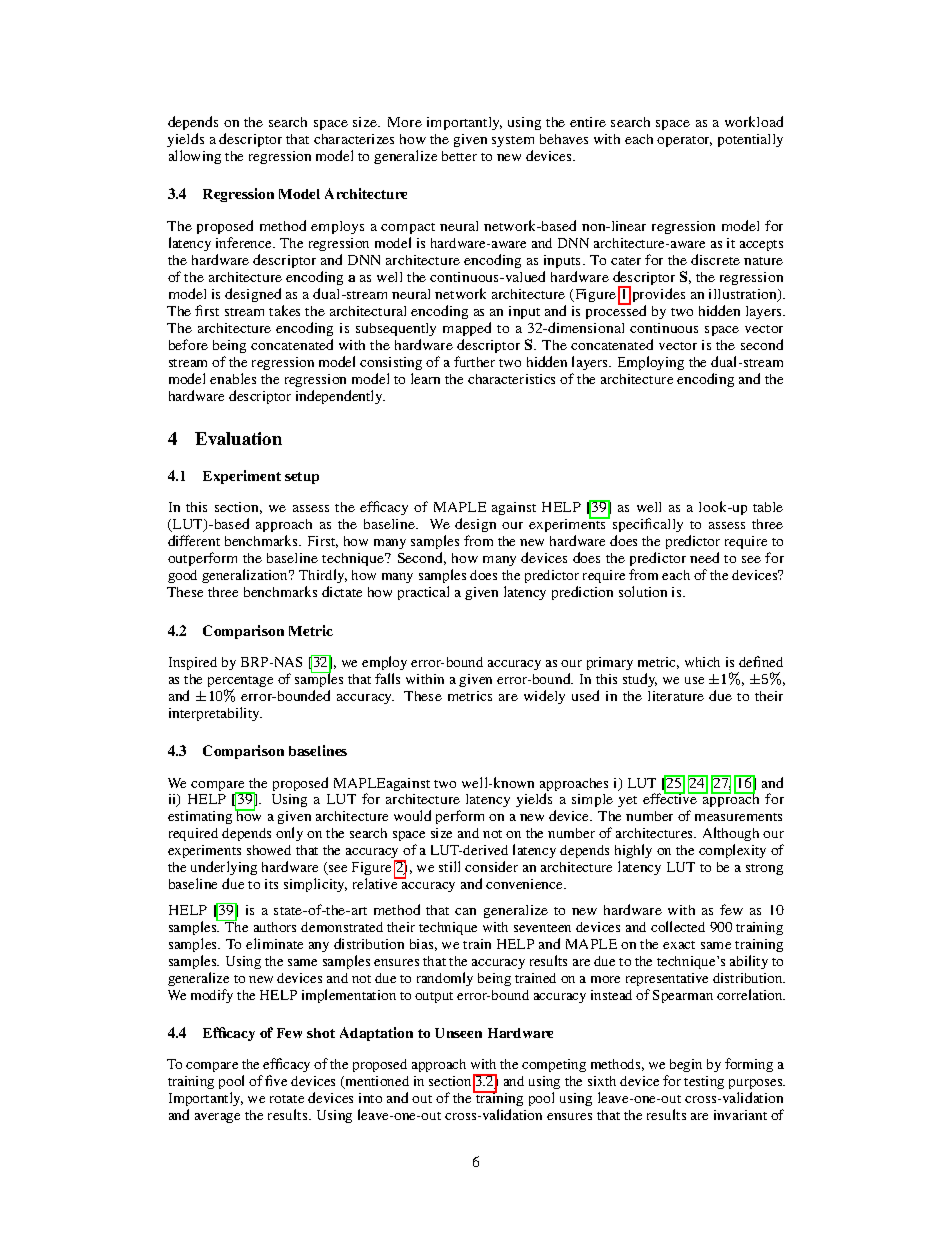  What do you see at coordinates (704, 1082) in the document?
I see `testing` at bounding box center [704, 1082].
